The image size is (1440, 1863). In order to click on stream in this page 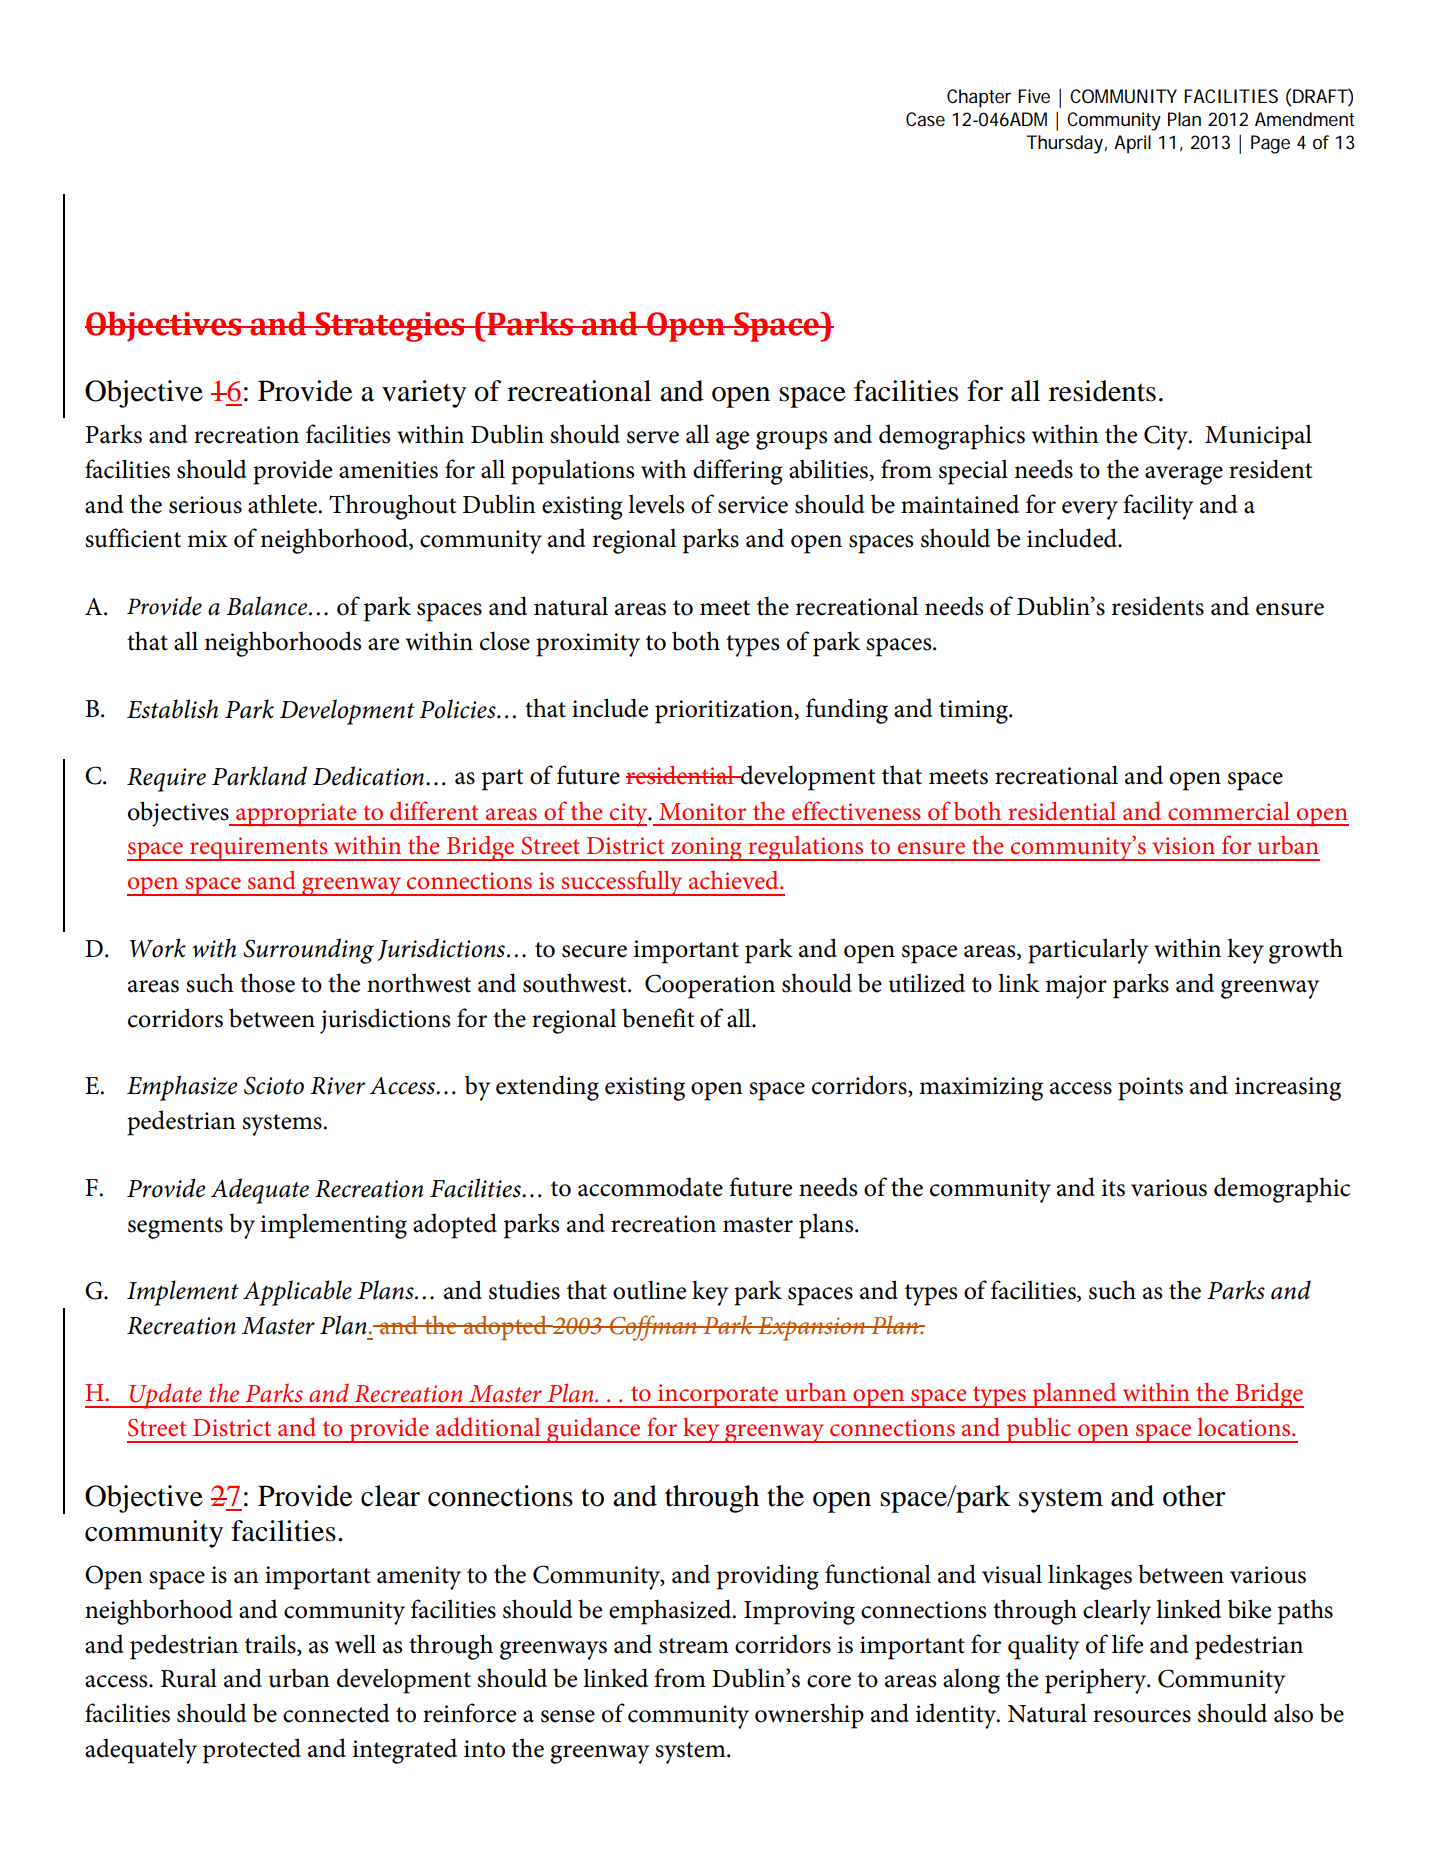, I will do `click(694, 1646)`.
